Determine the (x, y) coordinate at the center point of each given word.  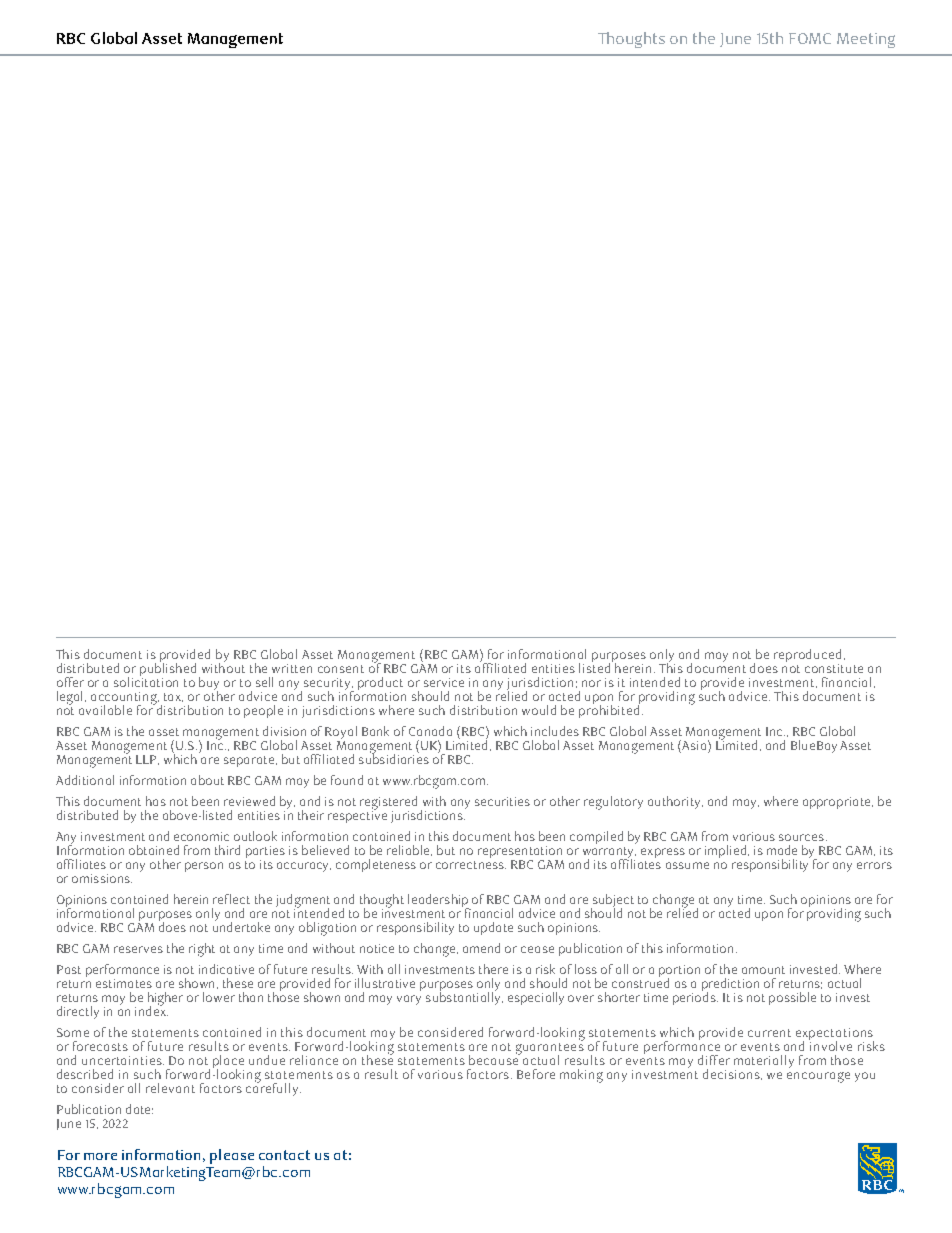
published (170, 670)
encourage (818, 1077)
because (495, 1059)
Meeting (866, 40)
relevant (170, 1088)
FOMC (810, 38)
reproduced (807, 657)
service (444, 682)
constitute (834, 668)
